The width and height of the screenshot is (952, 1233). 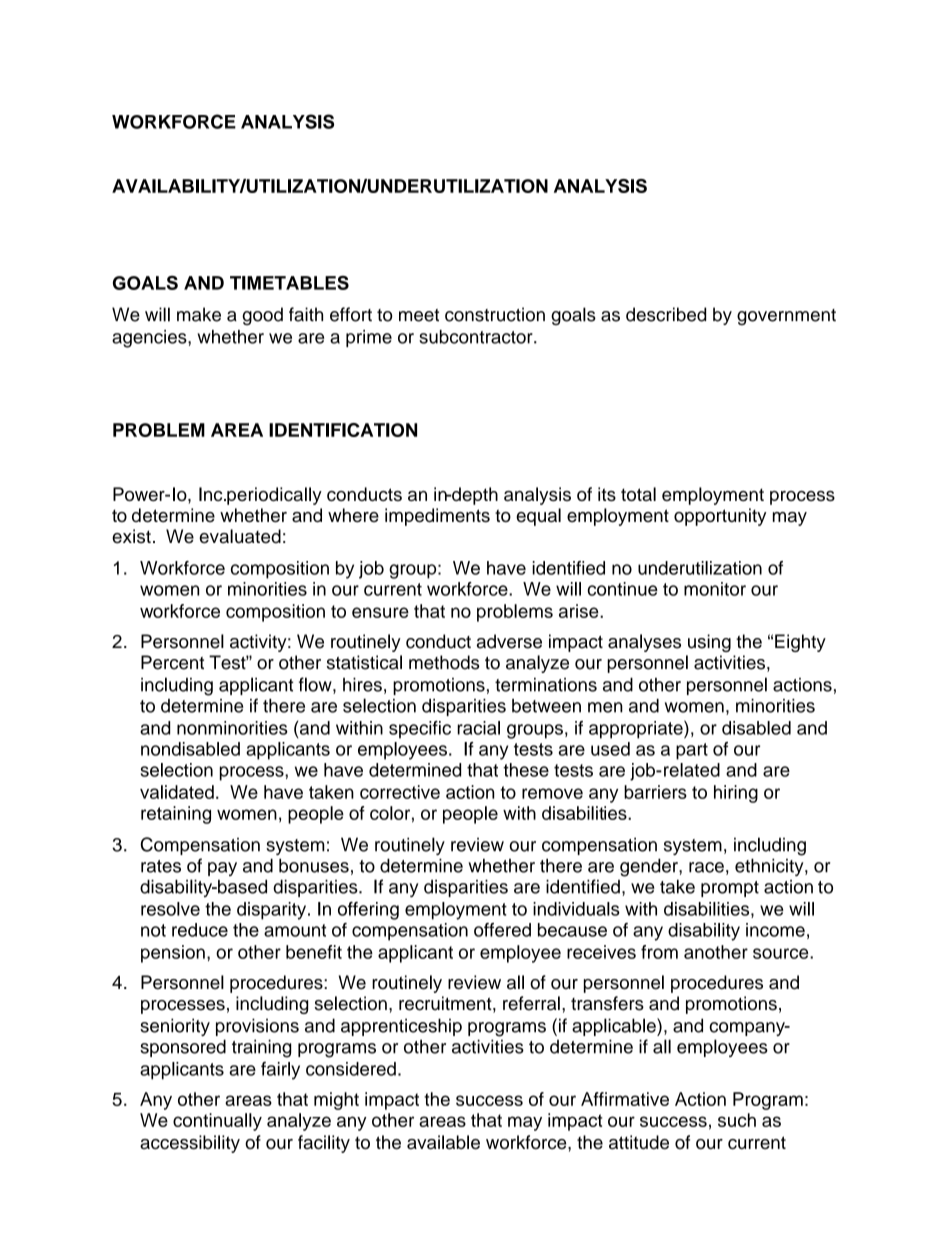 I want to click on make, so click(x=199, y=314).
